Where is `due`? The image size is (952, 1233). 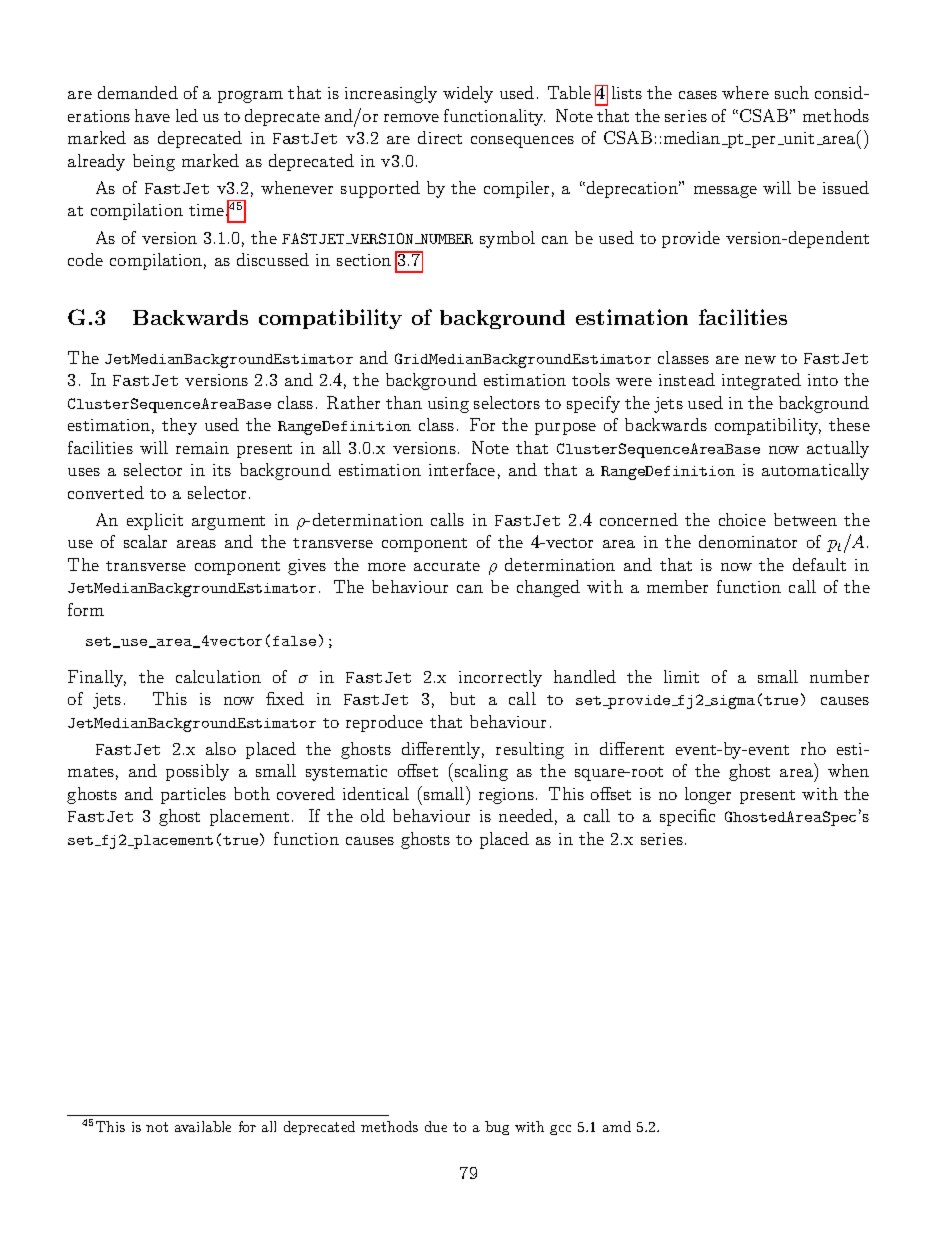
due is located at coordinates (436, 1126).
